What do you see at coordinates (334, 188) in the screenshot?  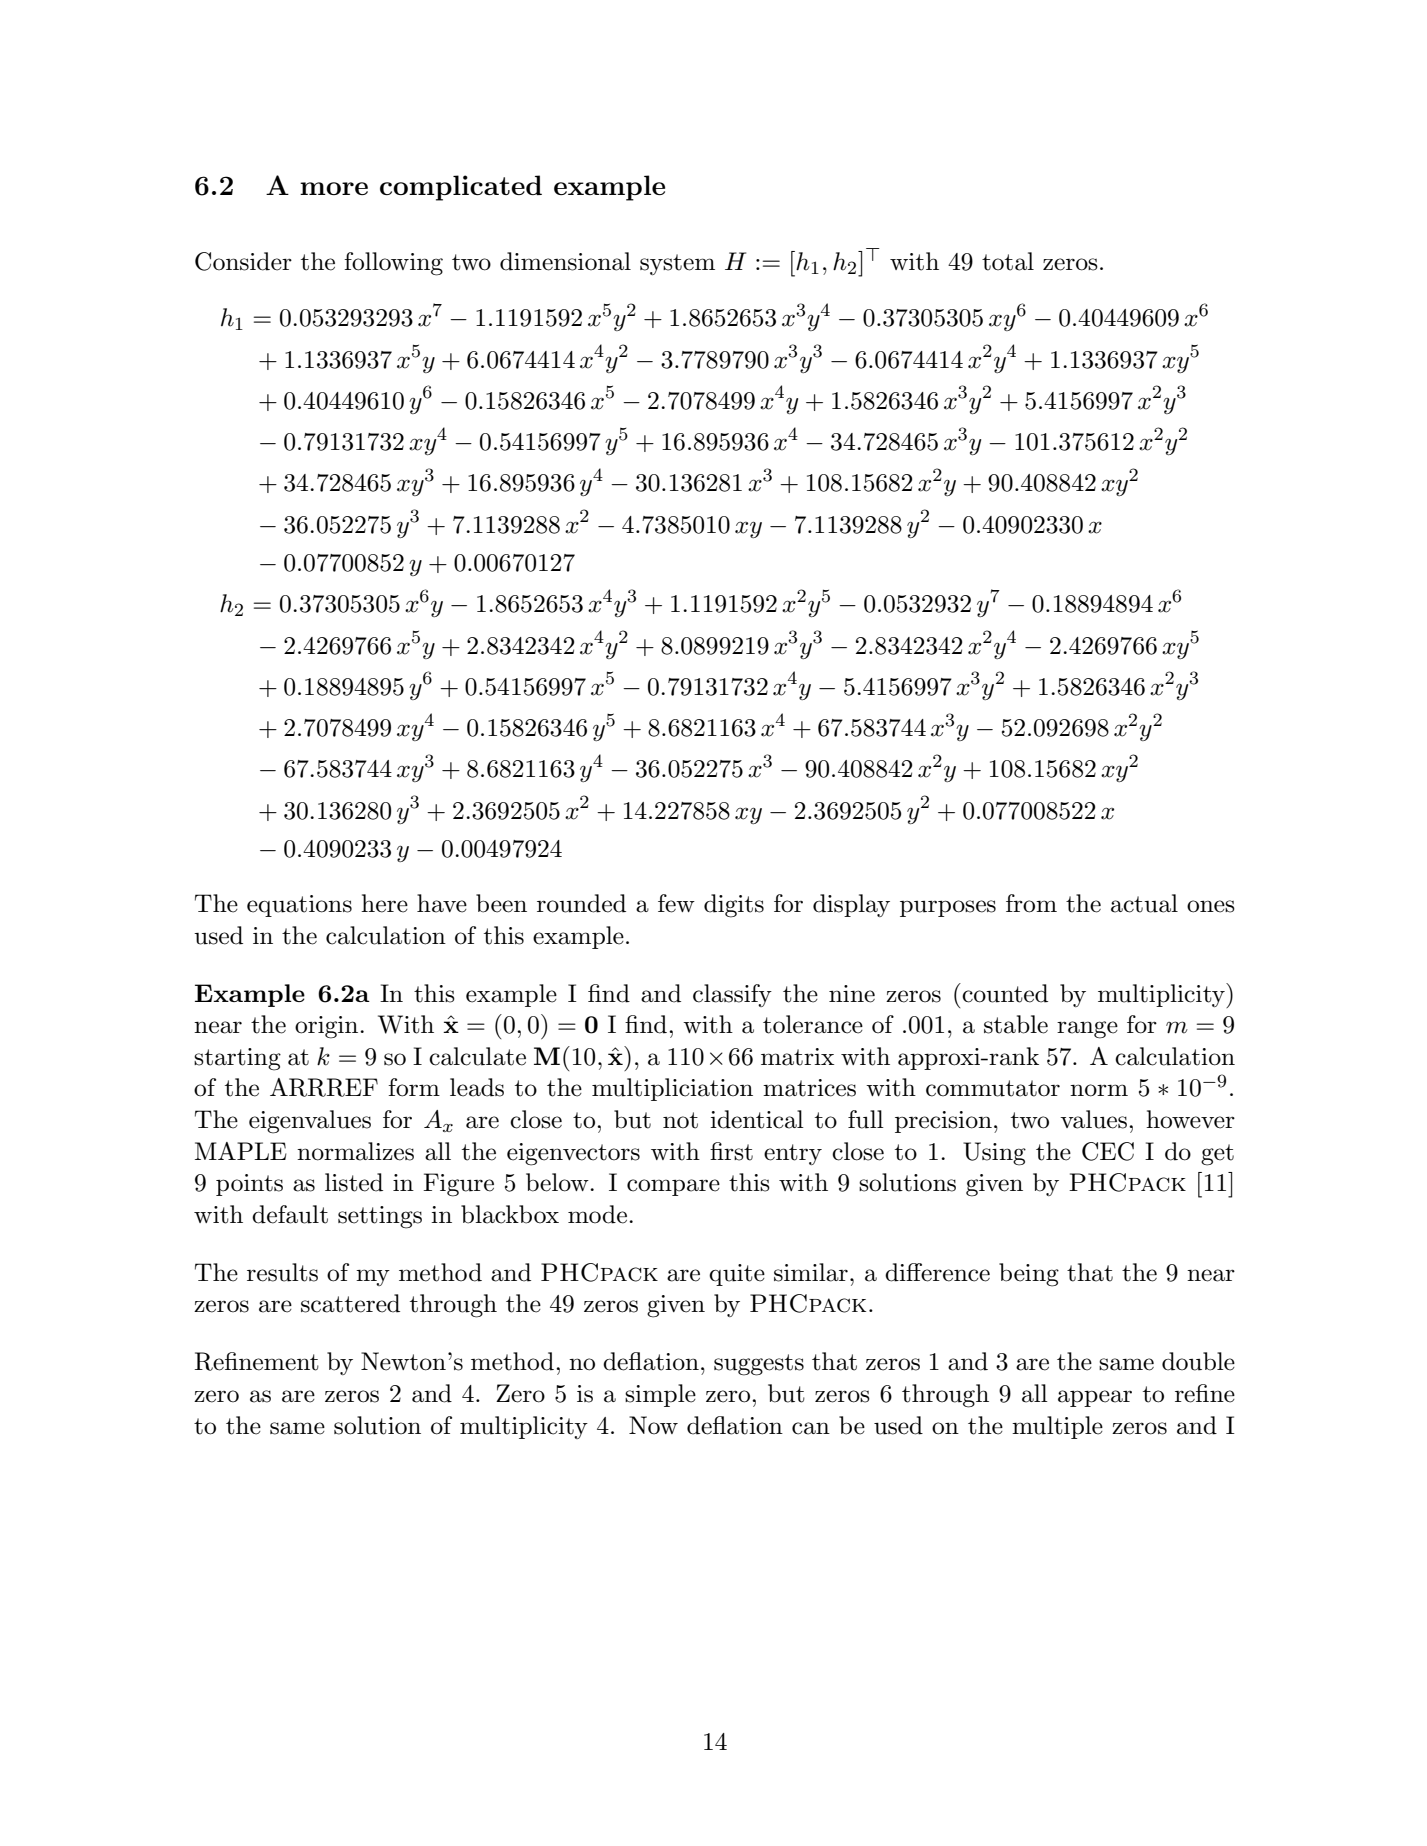 I see `more` at bounding box center [334, 188].
